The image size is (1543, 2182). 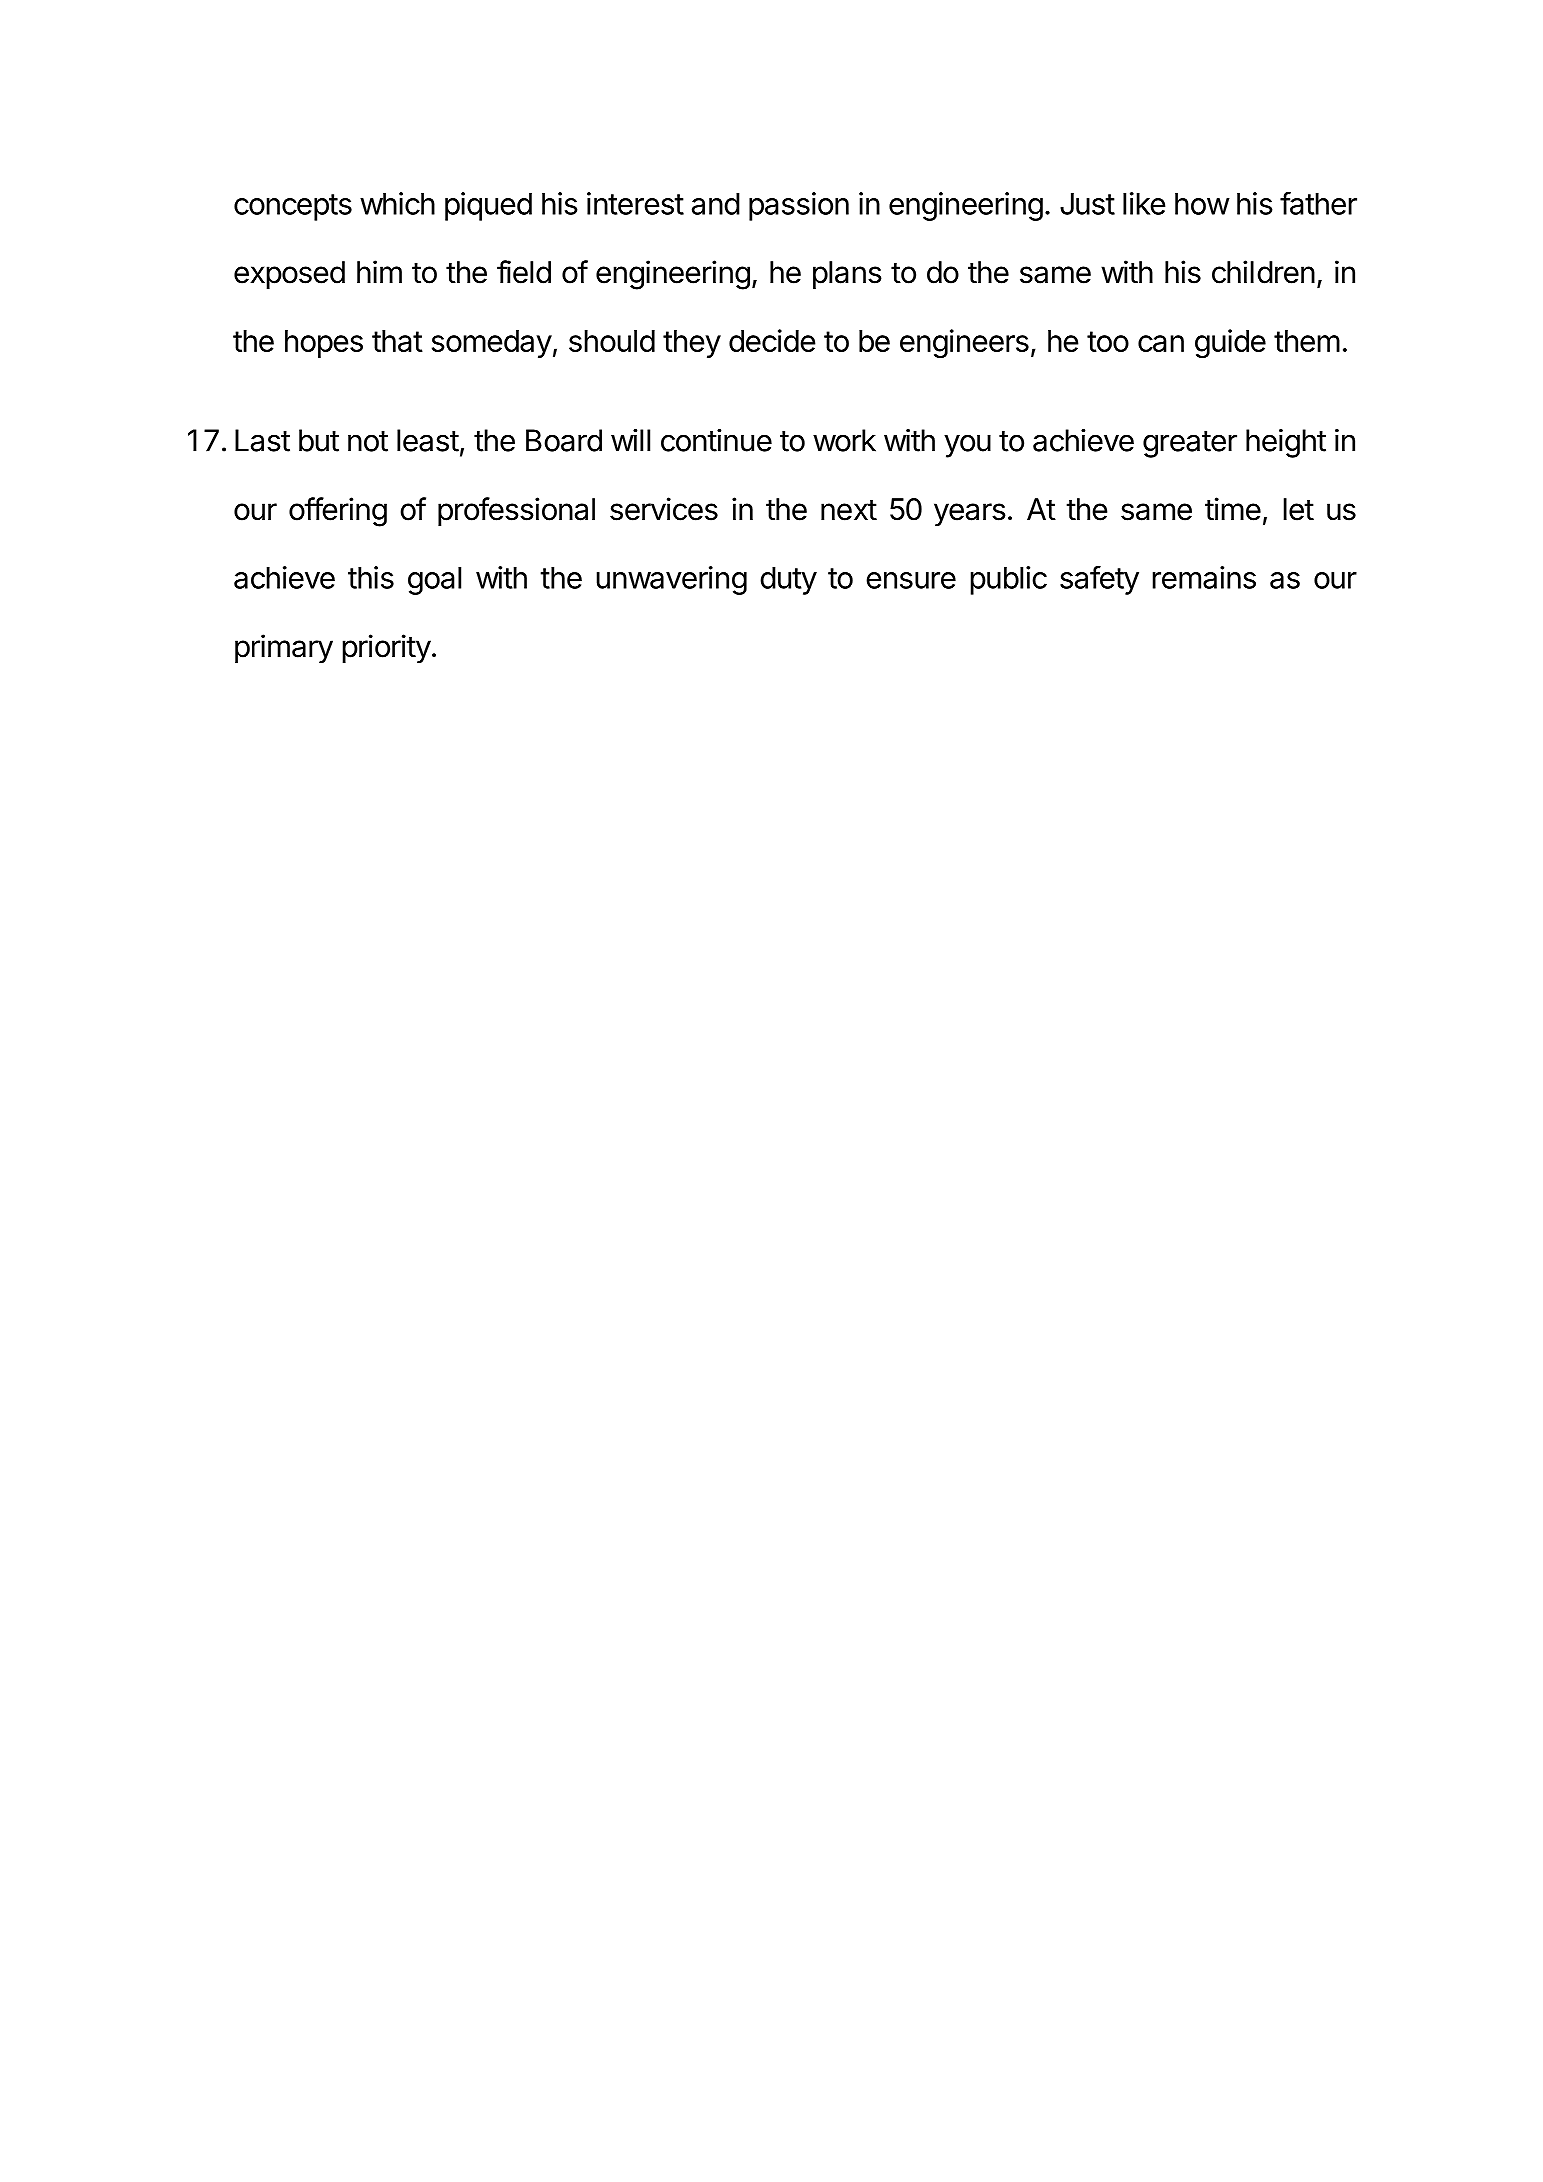 I want to click on how, so click(x=1202, y=203).
